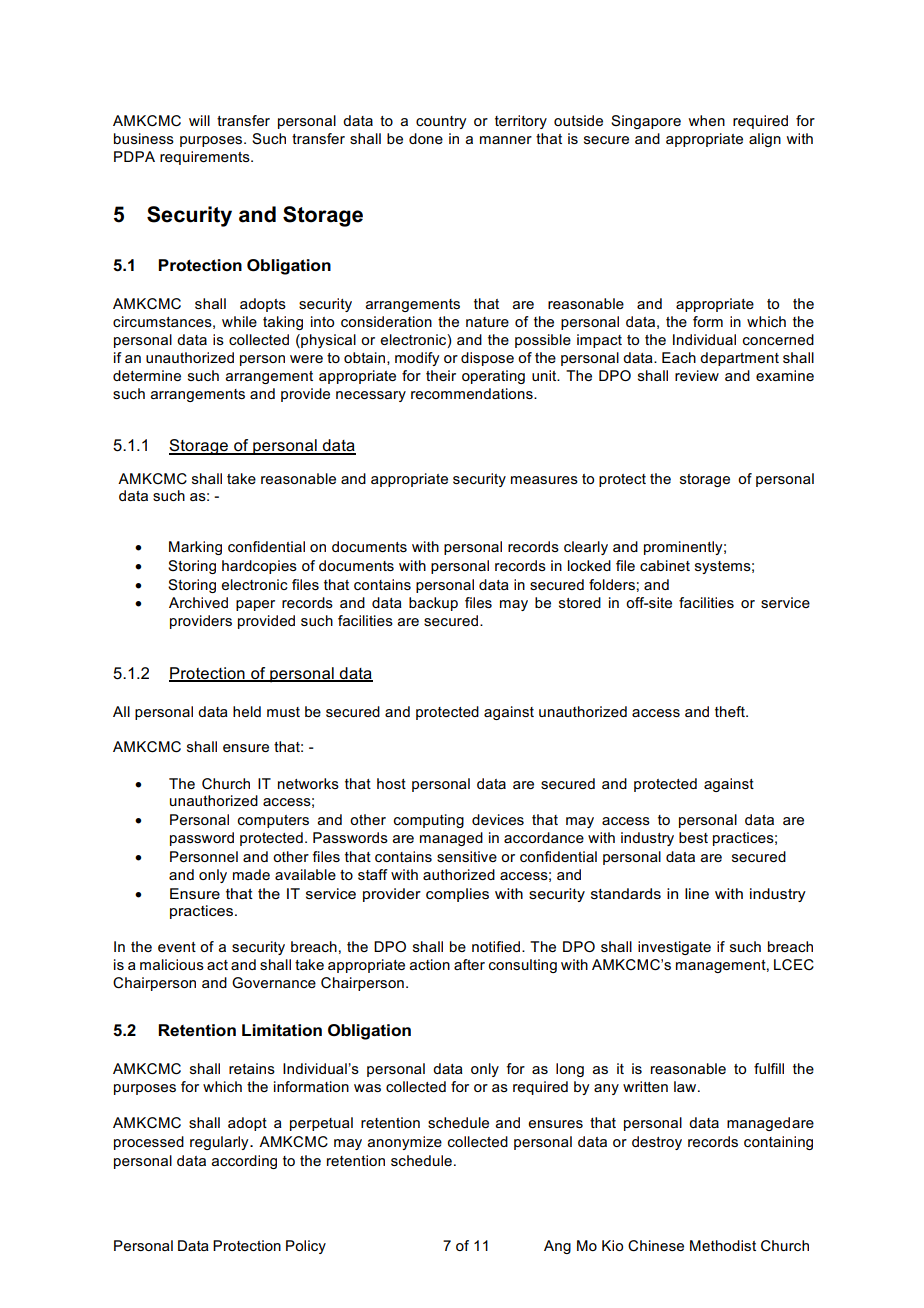 This screenshot has width=924, height=1308. Describe the element at coordinates (723, 1245) in the screenshot. I see `Methodist` at that location.
